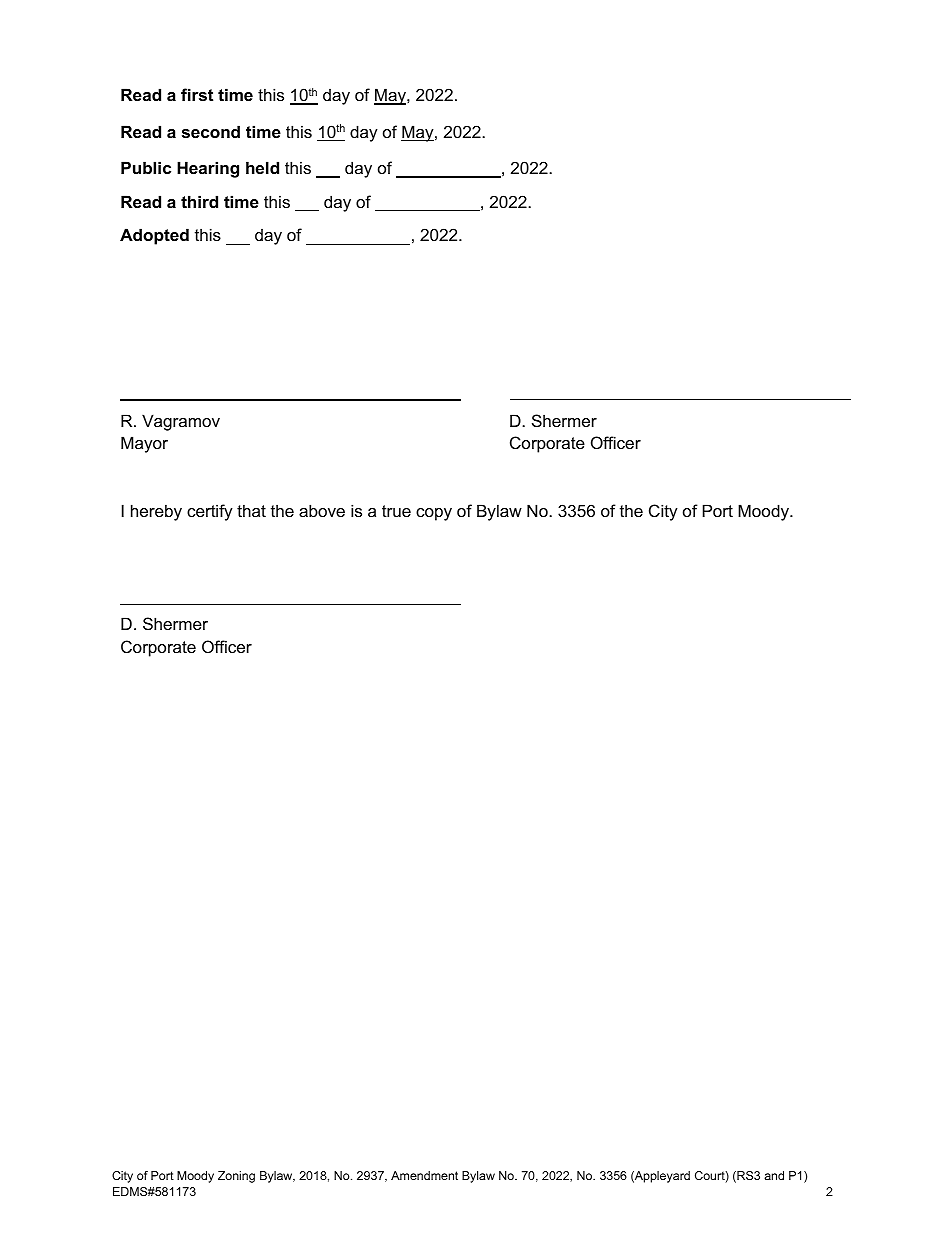  I want to click on copy, so click(434, 514).
